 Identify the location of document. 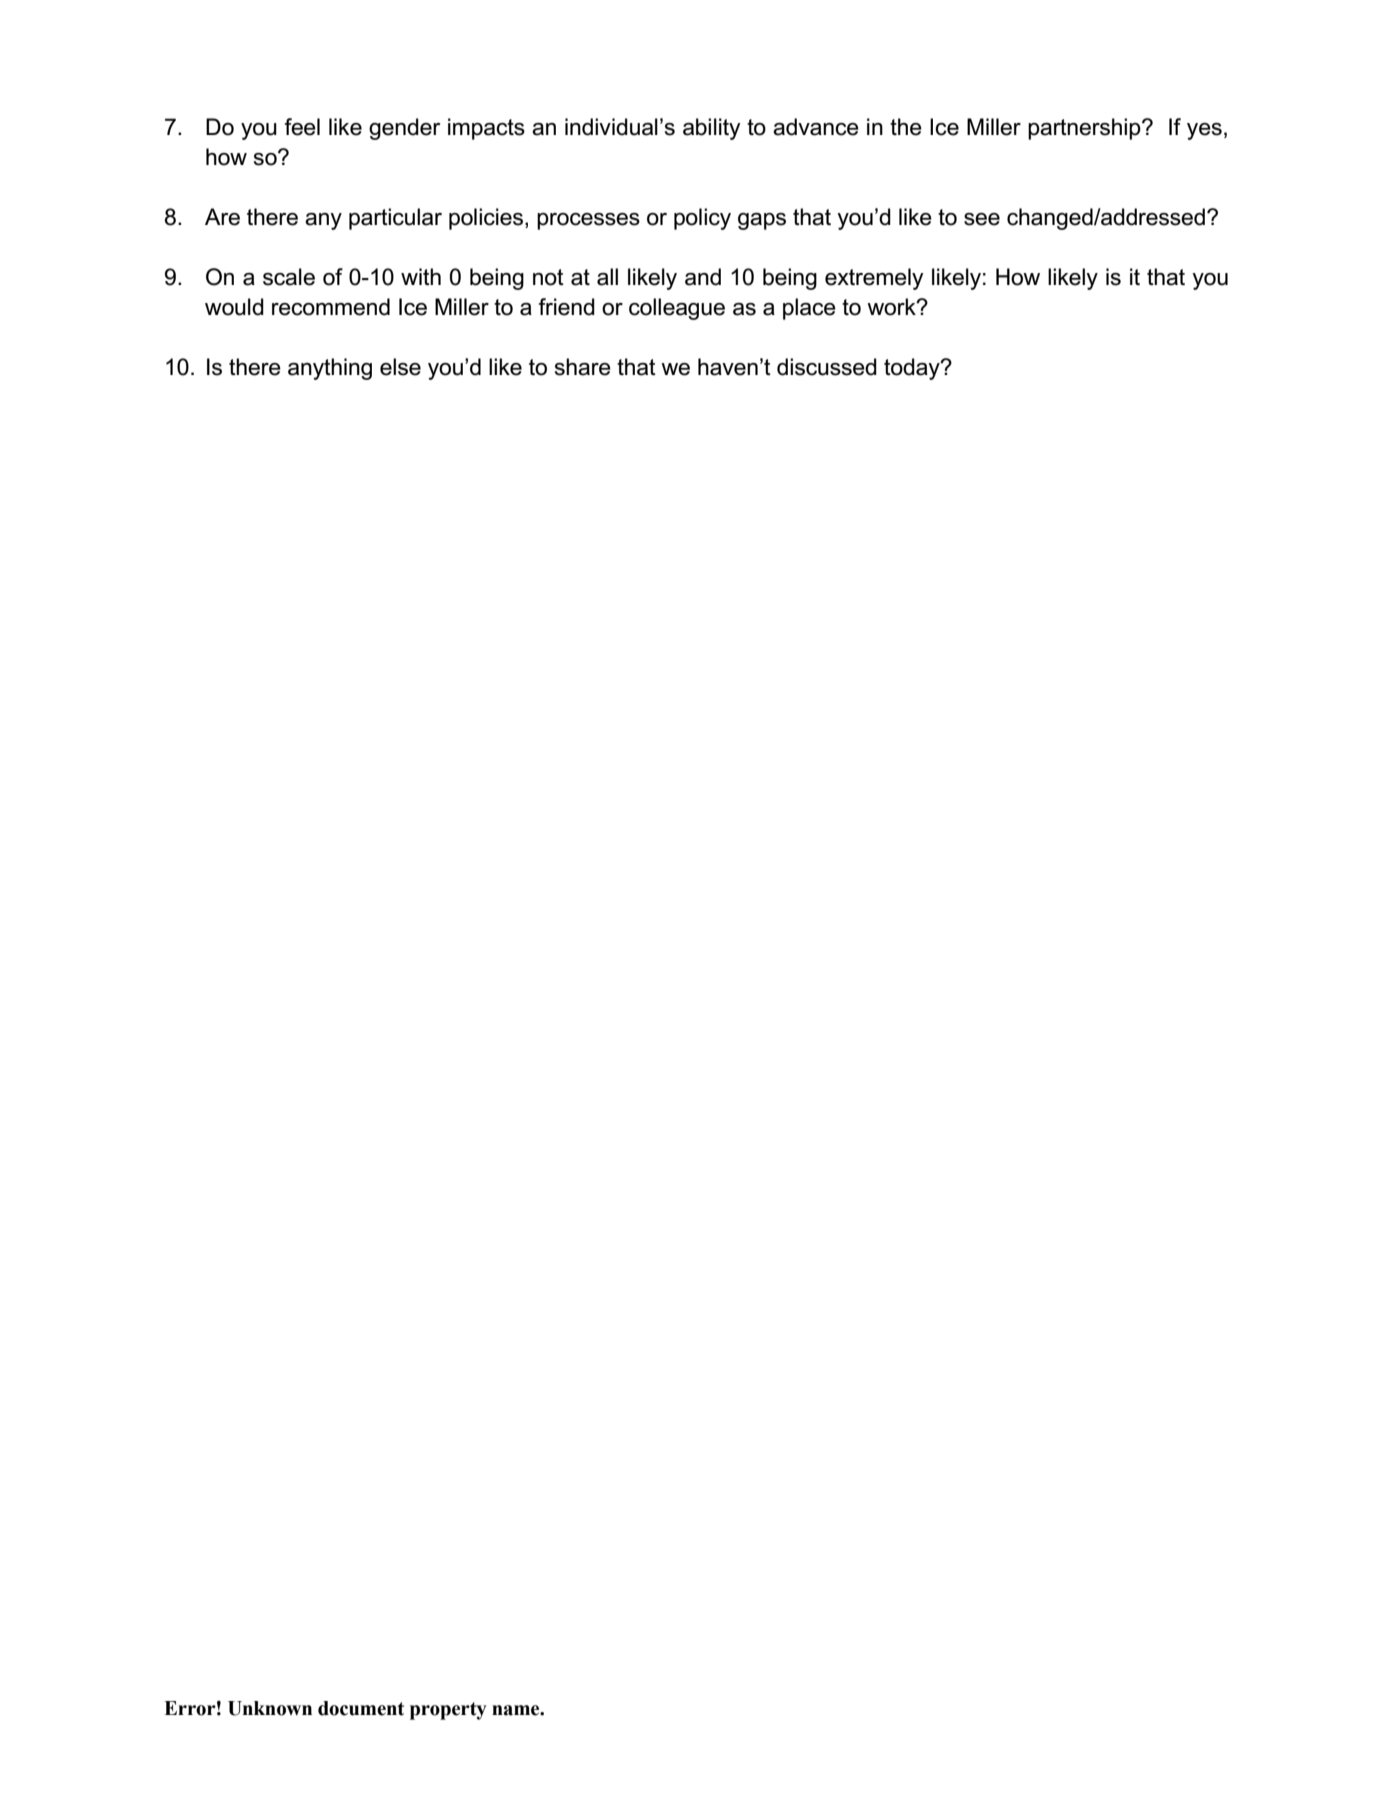
(361, 1708).
